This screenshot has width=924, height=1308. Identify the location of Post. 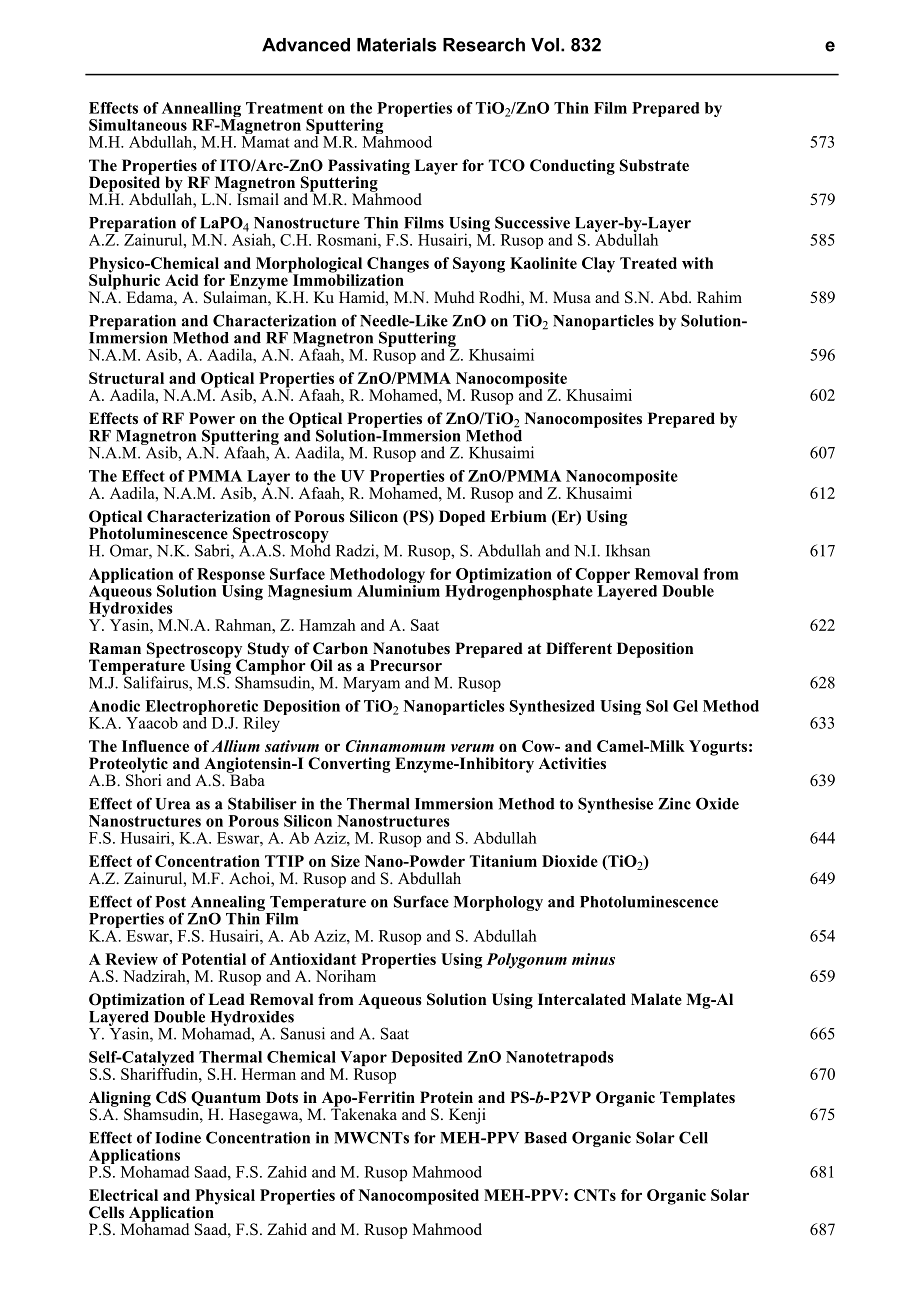
(170, 902).
